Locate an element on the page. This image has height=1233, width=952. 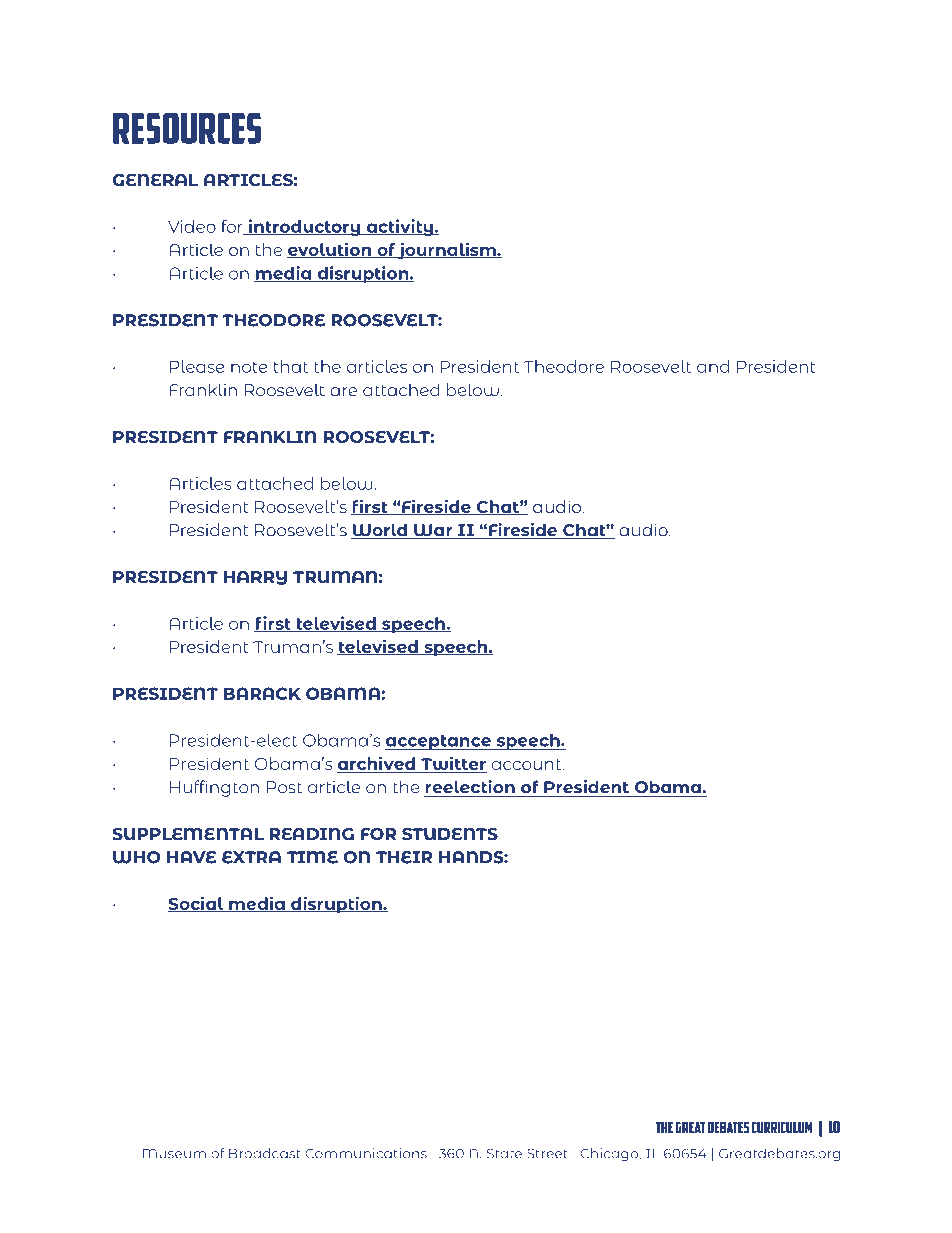
acceptance is located at coordinates (439, 742).
